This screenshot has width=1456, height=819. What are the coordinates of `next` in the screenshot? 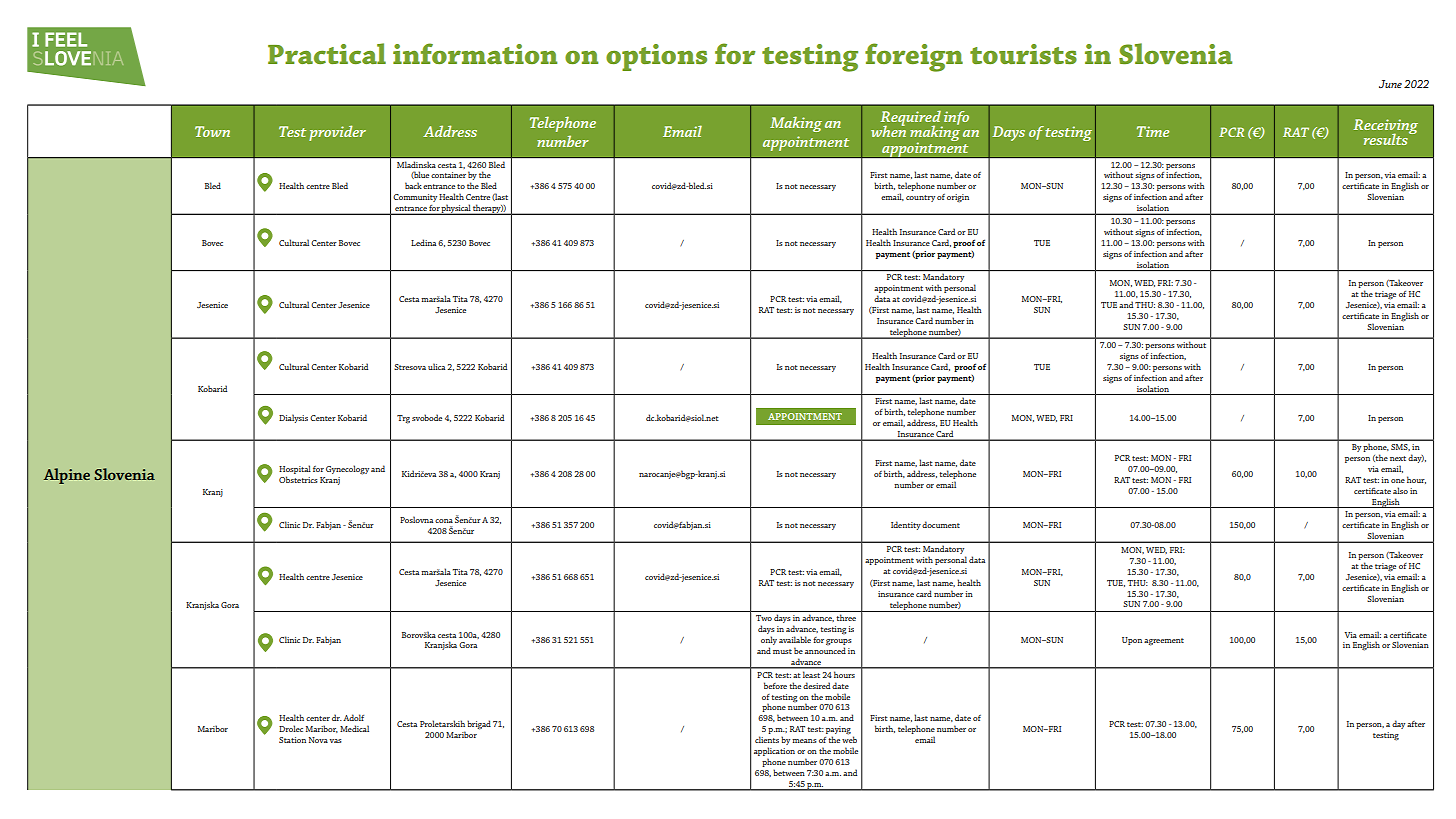 It's located at (1398, 458).
